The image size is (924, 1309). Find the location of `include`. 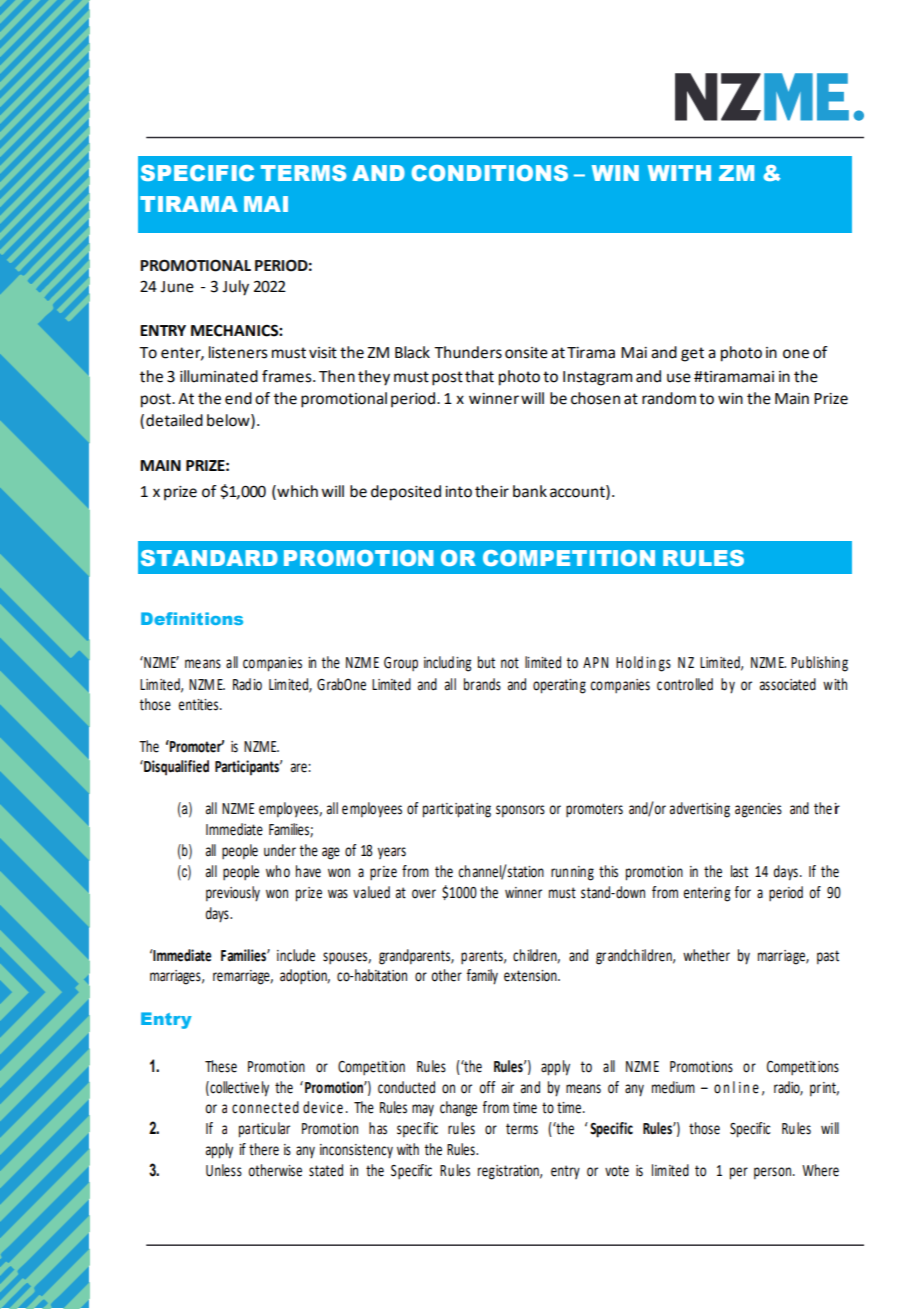

include is located at coordinates (296, 955).
